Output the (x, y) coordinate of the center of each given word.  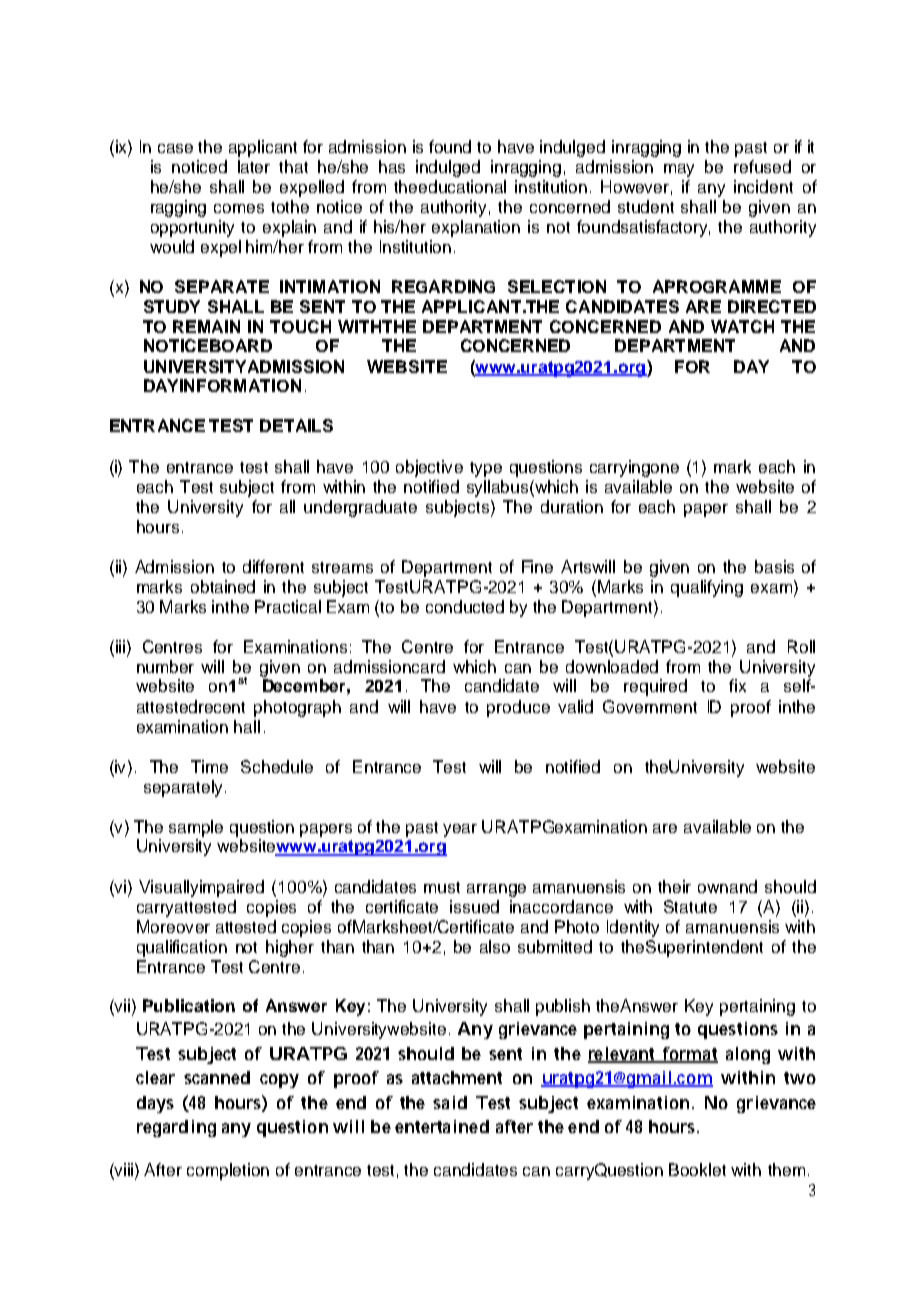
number (165, 666)
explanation (476, 228)
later (254, 166)
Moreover (173, 926)
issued (474, 906)
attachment (457, 1077)
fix (737, 685)
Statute (690, 906)
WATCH (742, 326)
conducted (465, 606)
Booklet (697, 1169)
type (486, 469)
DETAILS (296, 425)
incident (763, 186)
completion (228, 1171)
